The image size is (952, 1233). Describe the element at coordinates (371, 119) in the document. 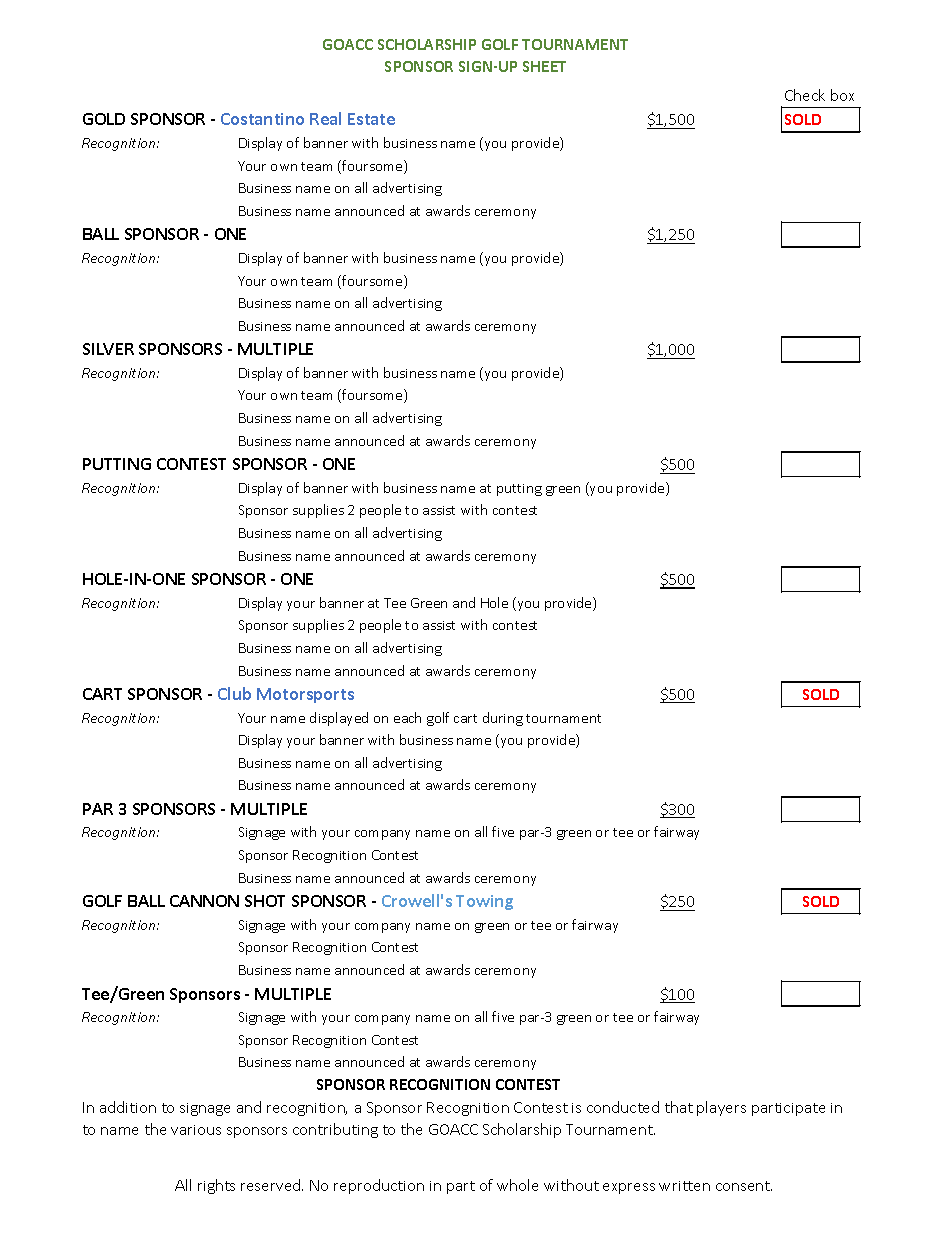

I see `Estate` at that location.
